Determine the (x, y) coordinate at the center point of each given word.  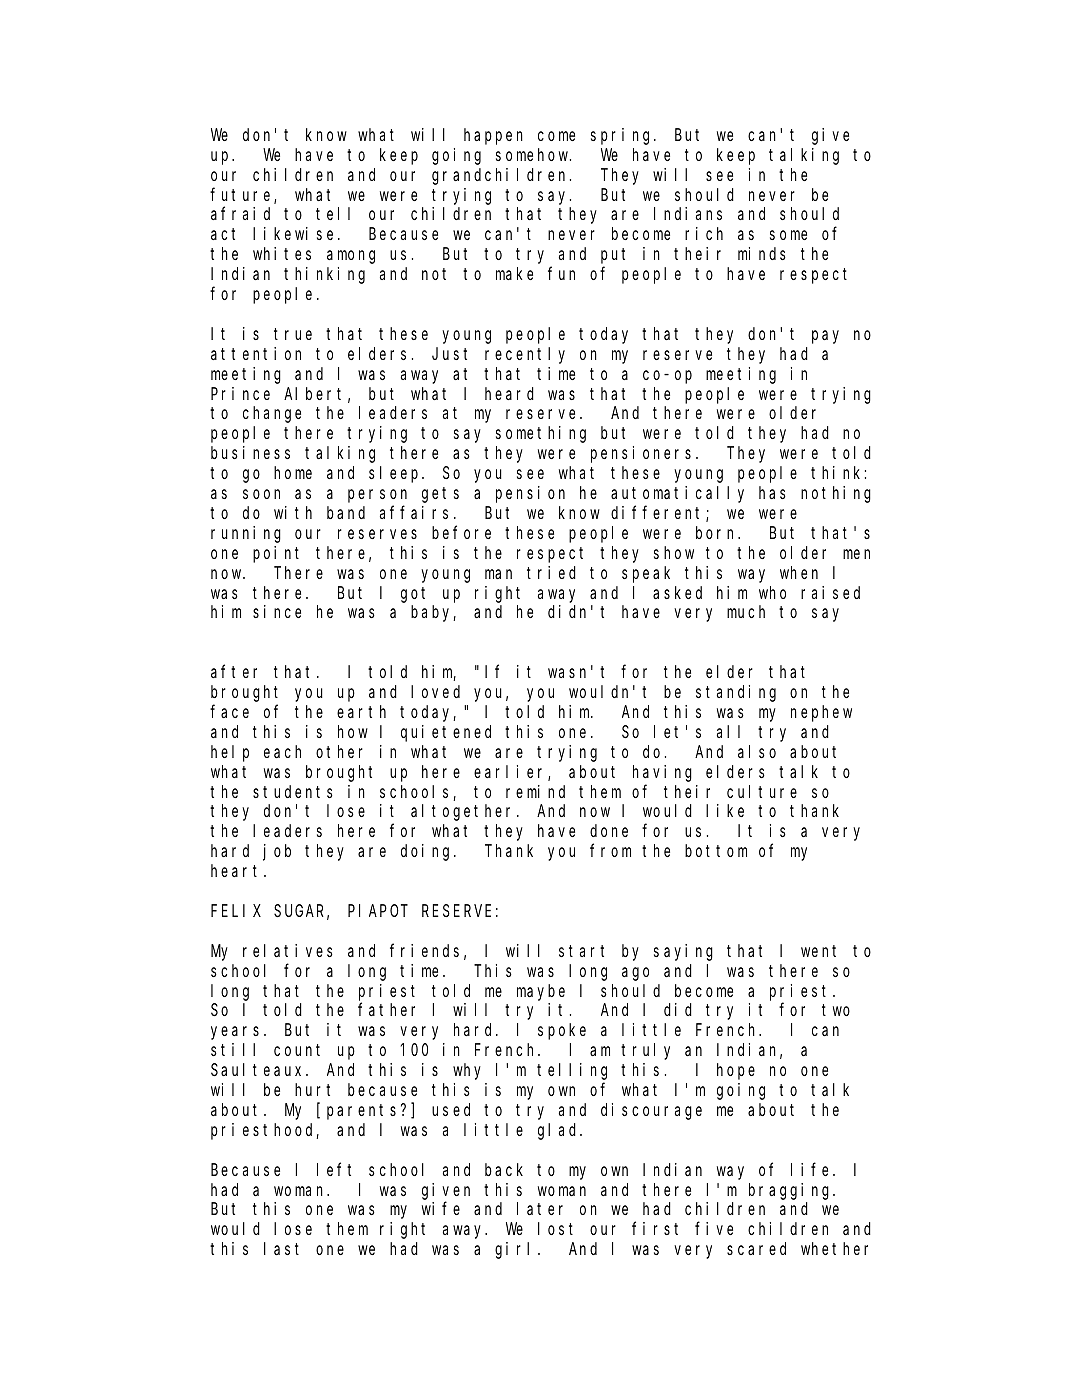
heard (509, 393)
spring (623, 136)
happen (493, 136)
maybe (541, 992)
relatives (288, 950)
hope (736, 1071)
